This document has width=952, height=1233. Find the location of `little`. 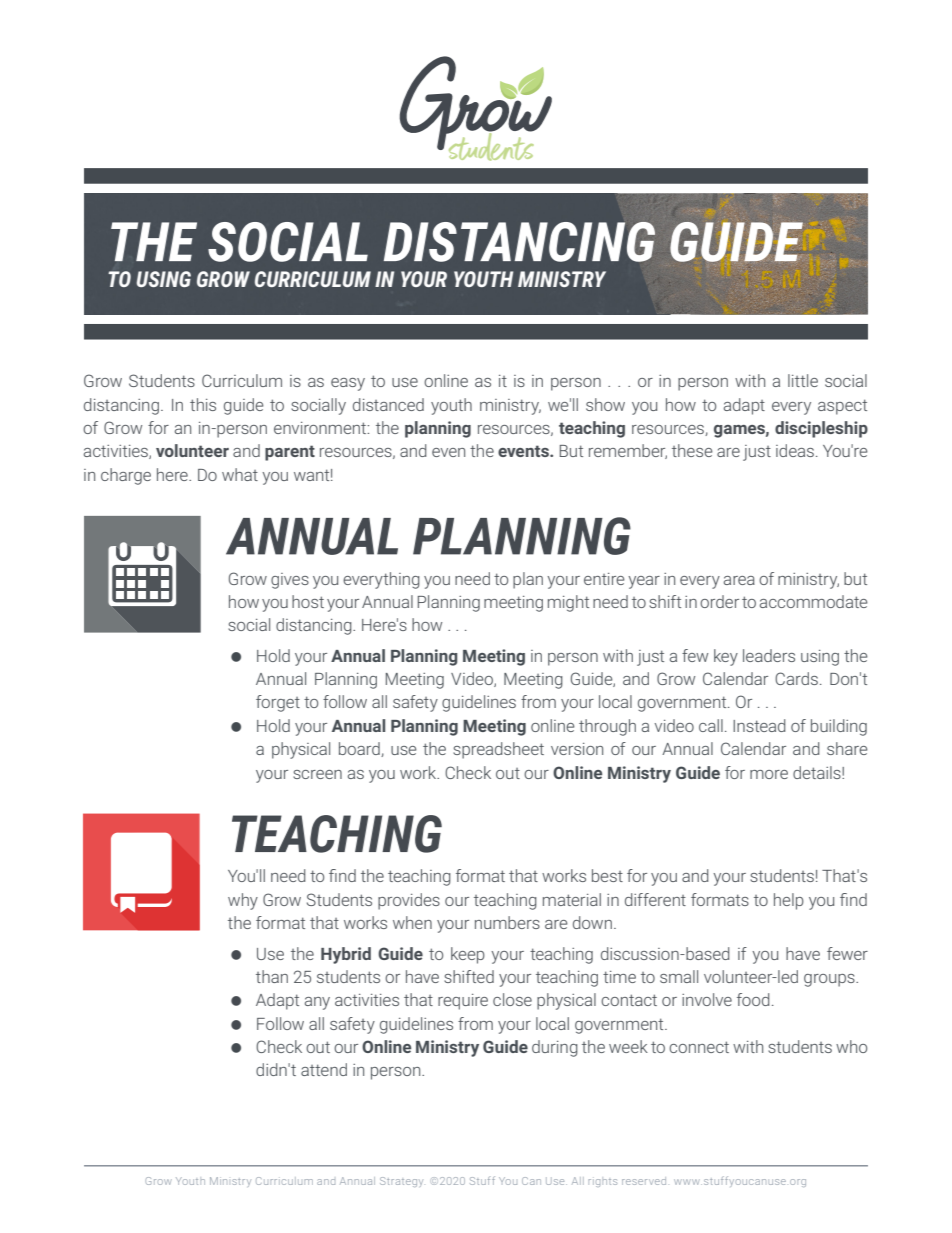

little is located at coordinates (803, 380).
